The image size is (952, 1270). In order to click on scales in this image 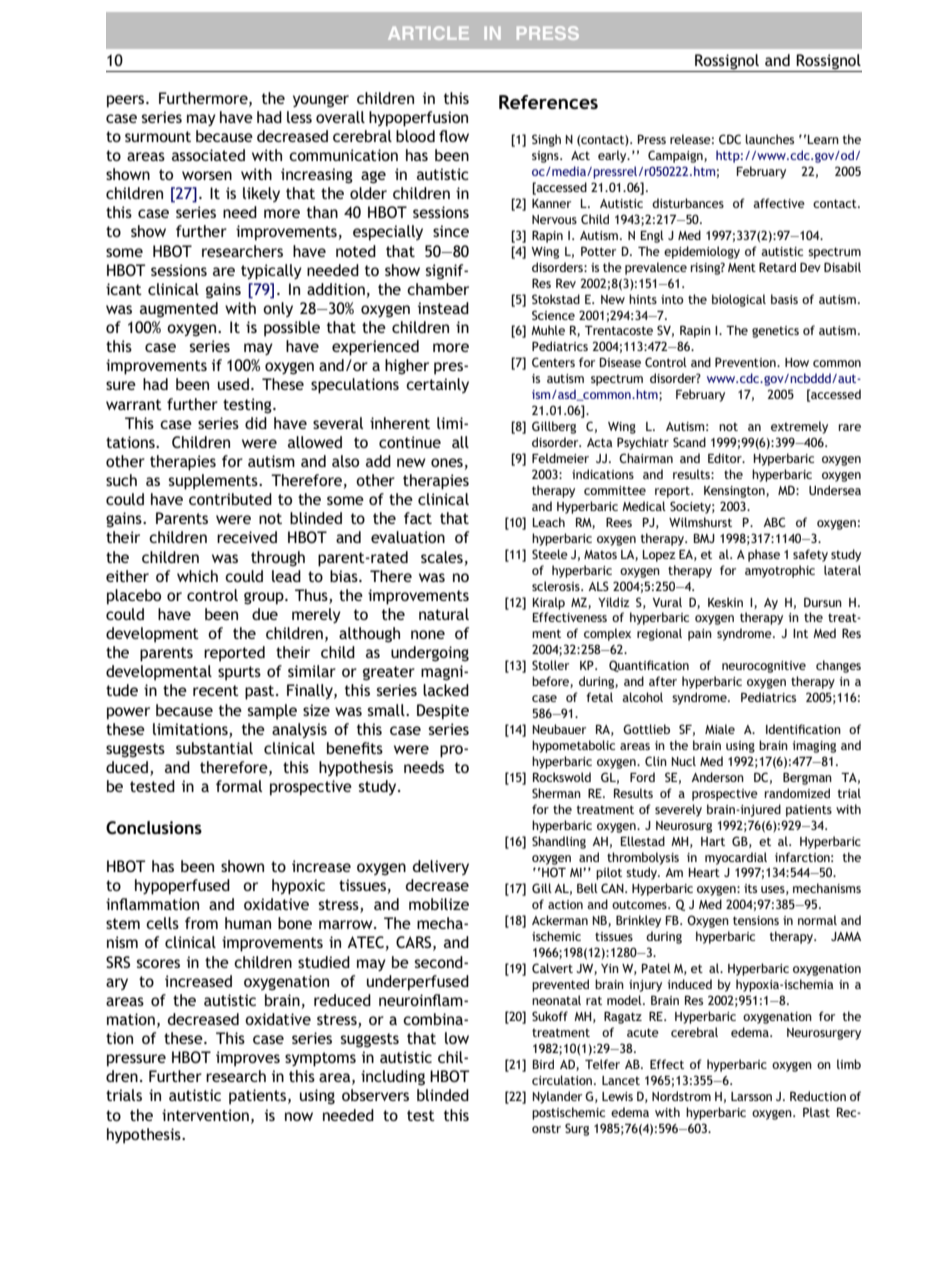, I will do `click(442, 557)`.
